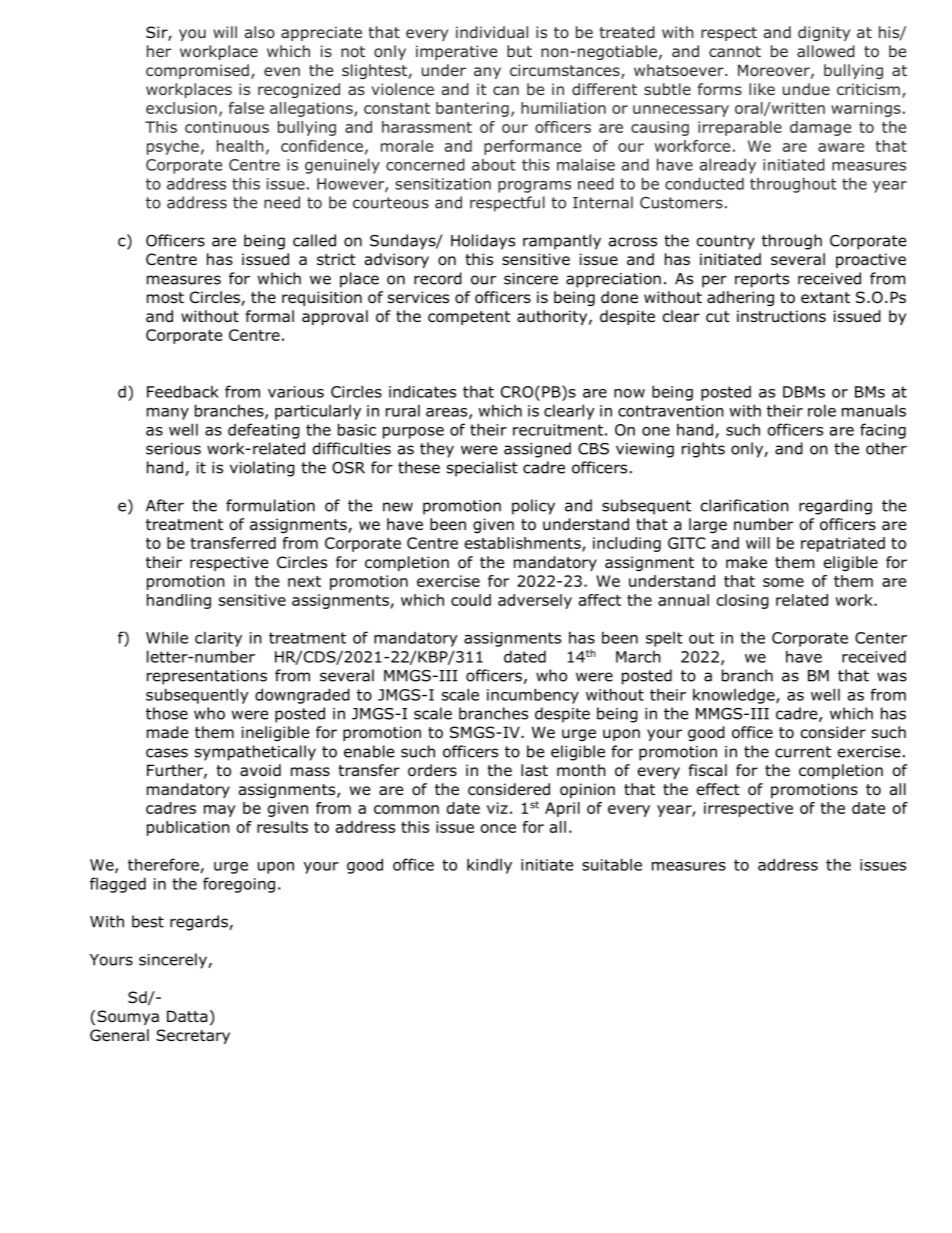  Describe the element at coordinates (197, 71) in the screenshot. I see `compromised` at that location.
